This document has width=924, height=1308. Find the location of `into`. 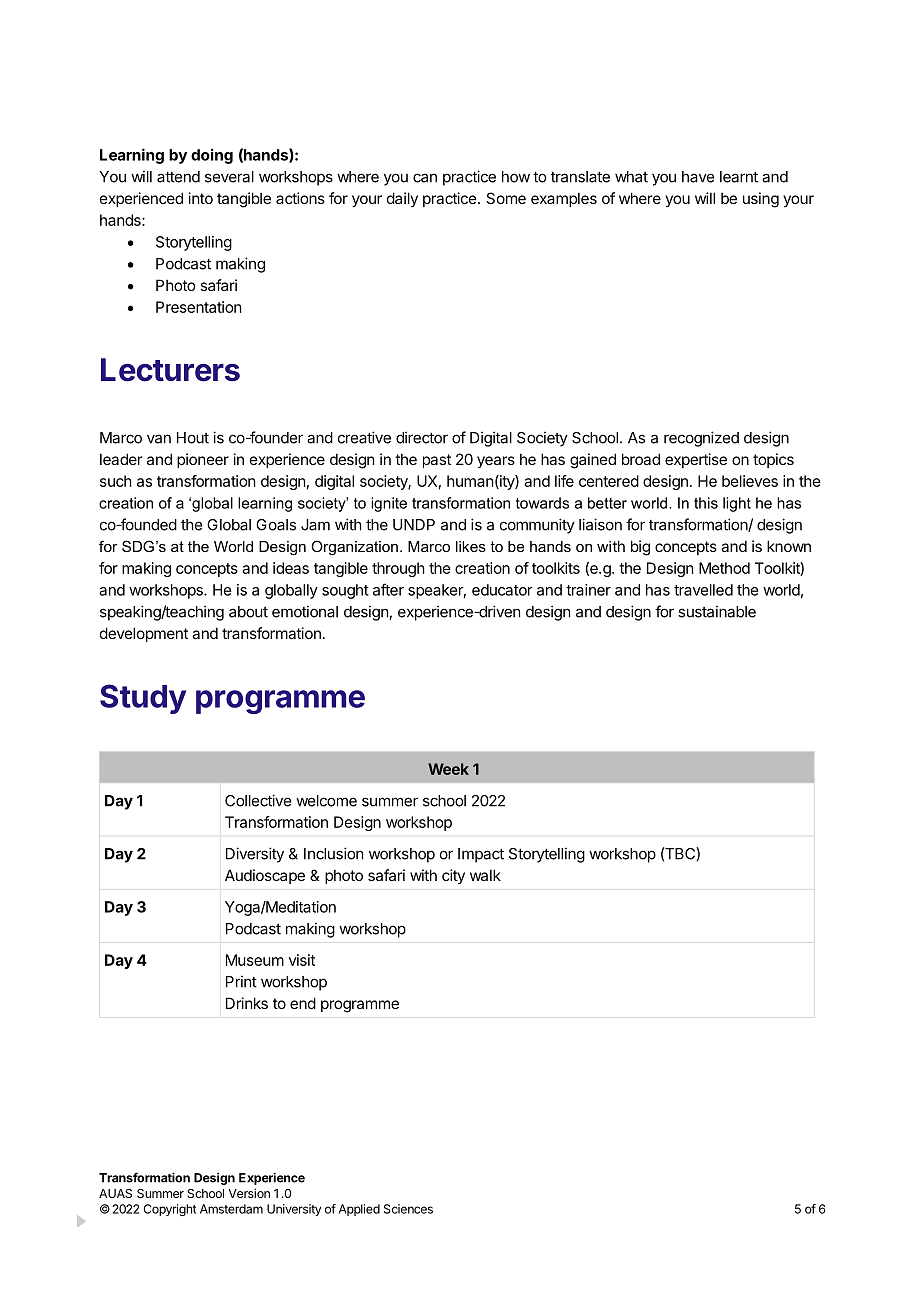

into is located at coordinates (201, 198).
